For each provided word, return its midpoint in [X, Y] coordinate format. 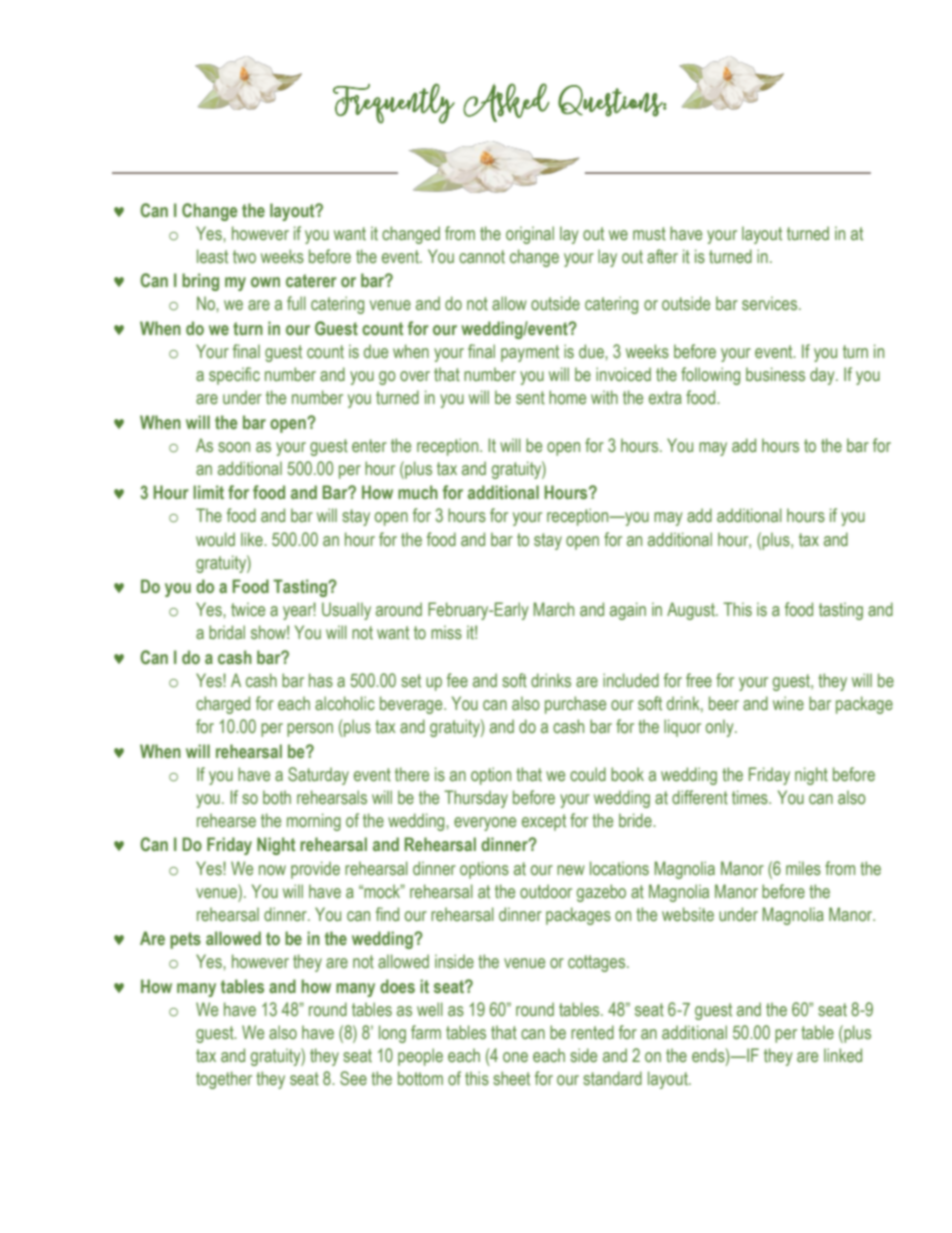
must [649, 234]
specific [234, 376]
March [554, 609]
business [775, 374]
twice [248, 609]
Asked [506, 102]
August [692, 611]
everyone [485, 824]
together [224, 1080]
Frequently [394, 103]
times [751, 797]
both [277, 797]
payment [530, 353]
